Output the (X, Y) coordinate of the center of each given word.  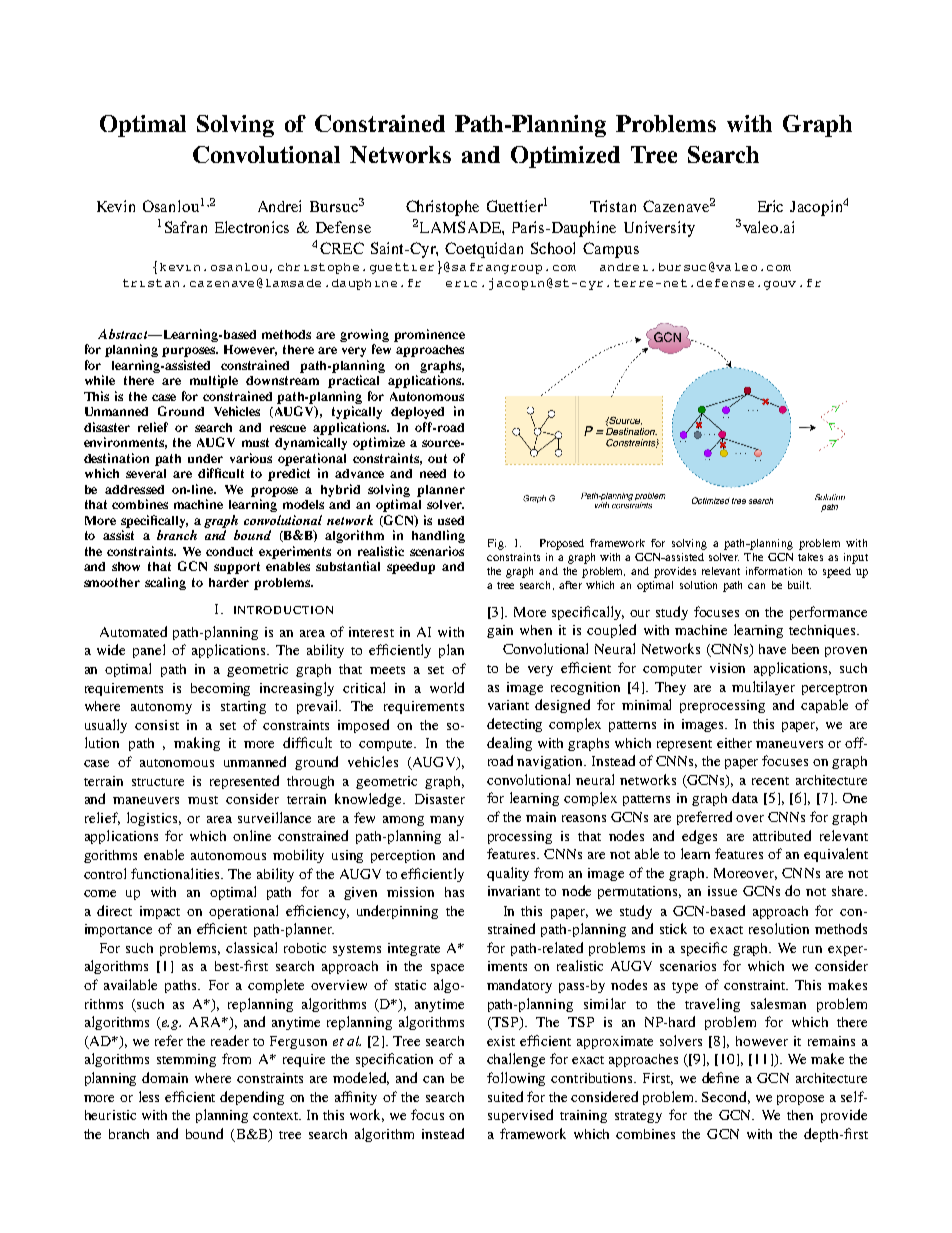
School (553, 248)
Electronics (252, 227)
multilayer (763, 688)
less (149, 1096)
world (447, 687)
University (659, 229)
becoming (220, 689)
